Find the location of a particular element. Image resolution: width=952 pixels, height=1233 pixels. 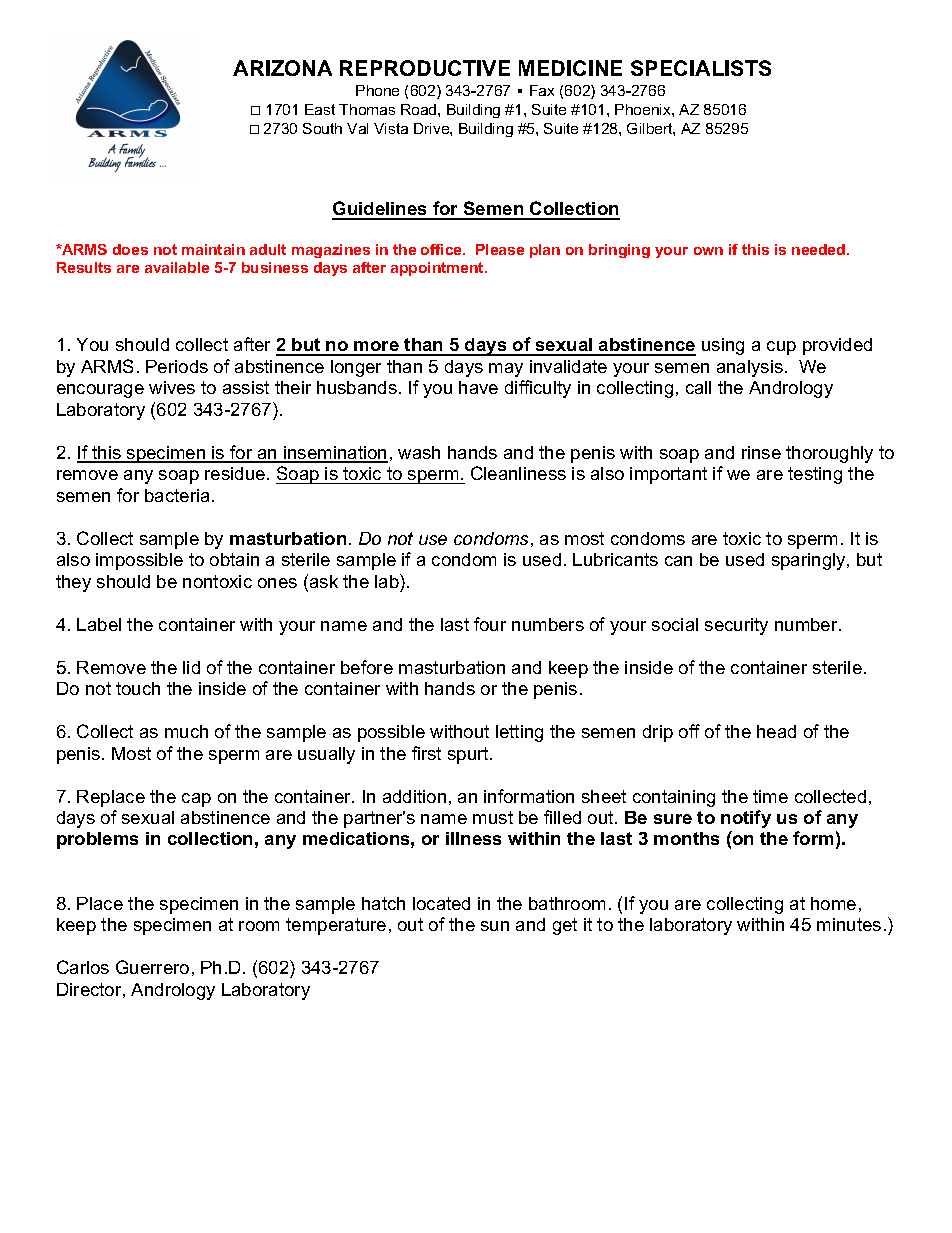

sun is located at coordinates (495, 926).
